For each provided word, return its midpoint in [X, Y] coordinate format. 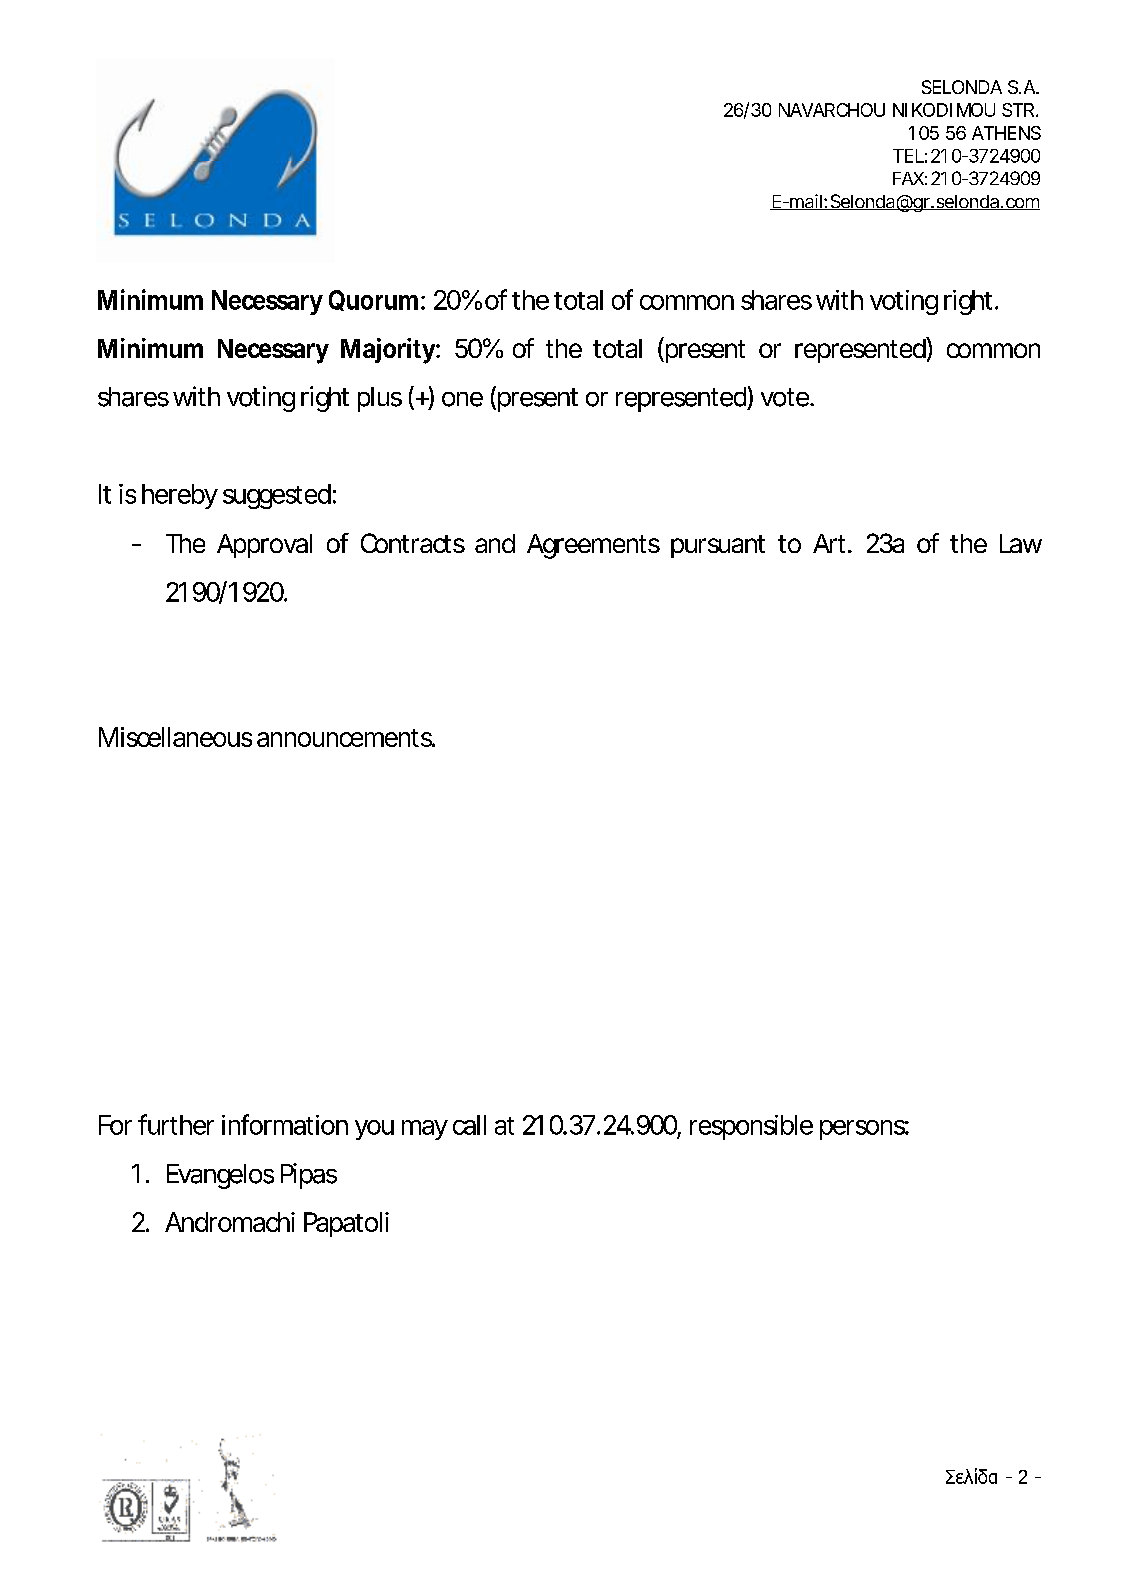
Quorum [375, 300]
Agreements [593, 546]
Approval [264, 546]
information [285, 1124]
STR [1018, 110]
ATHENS [1006, 133]
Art [831, 543]
